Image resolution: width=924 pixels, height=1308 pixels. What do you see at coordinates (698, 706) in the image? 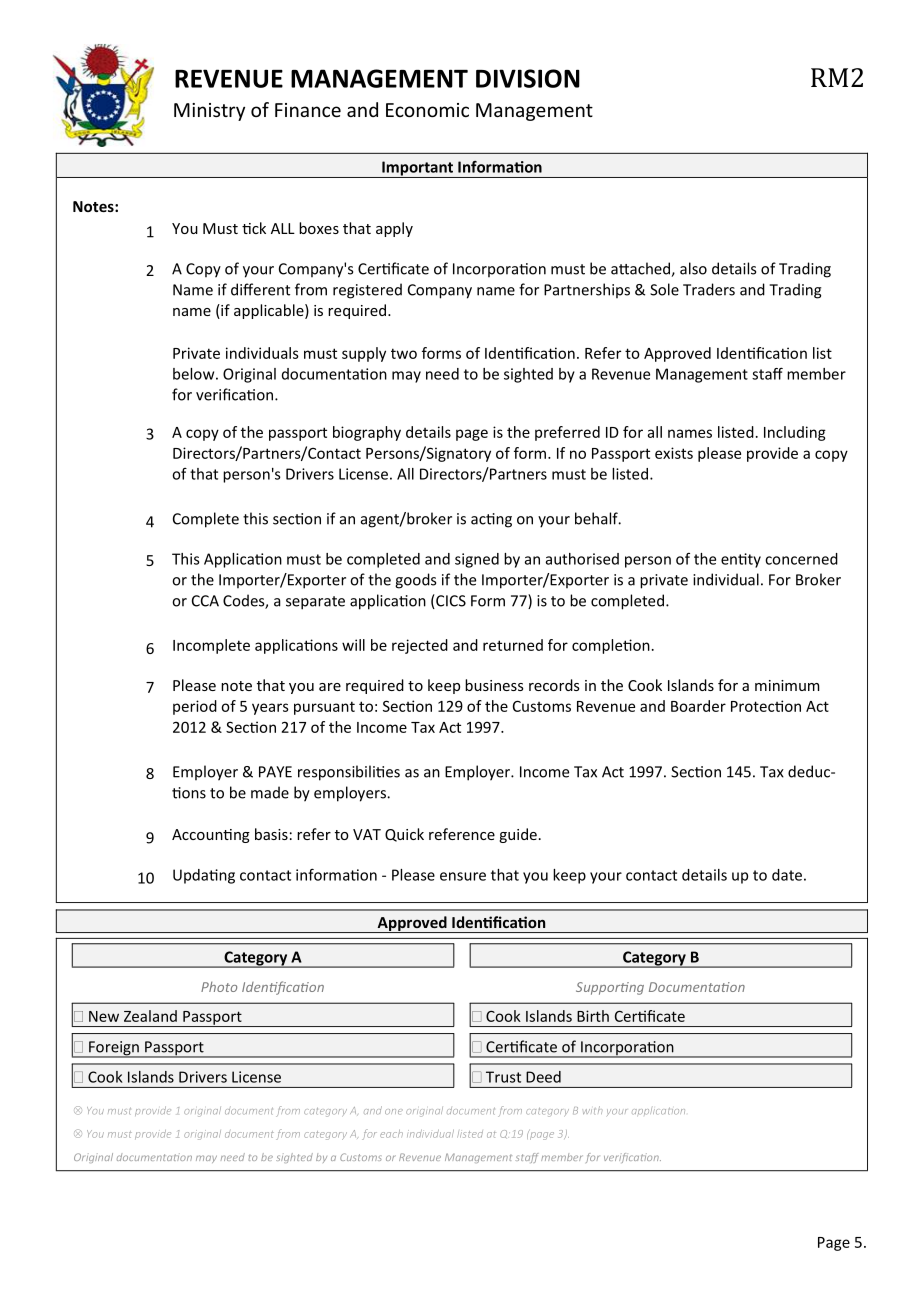
I see `Boarder` at bounding box center [698, 706].
